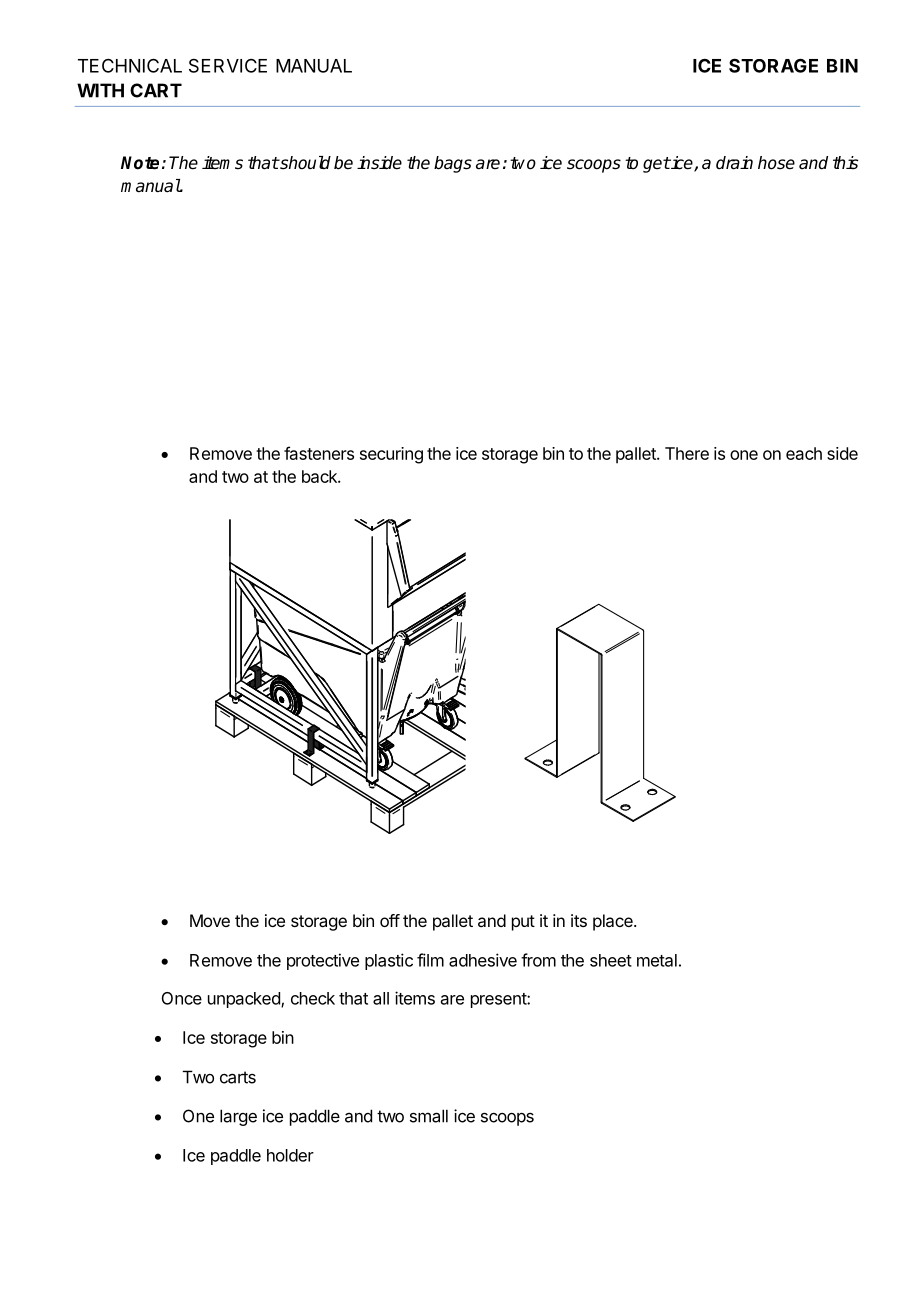  What do you see at coordinates (320, 476) in the page?
I see `back` at bounding box center [320, 476].
